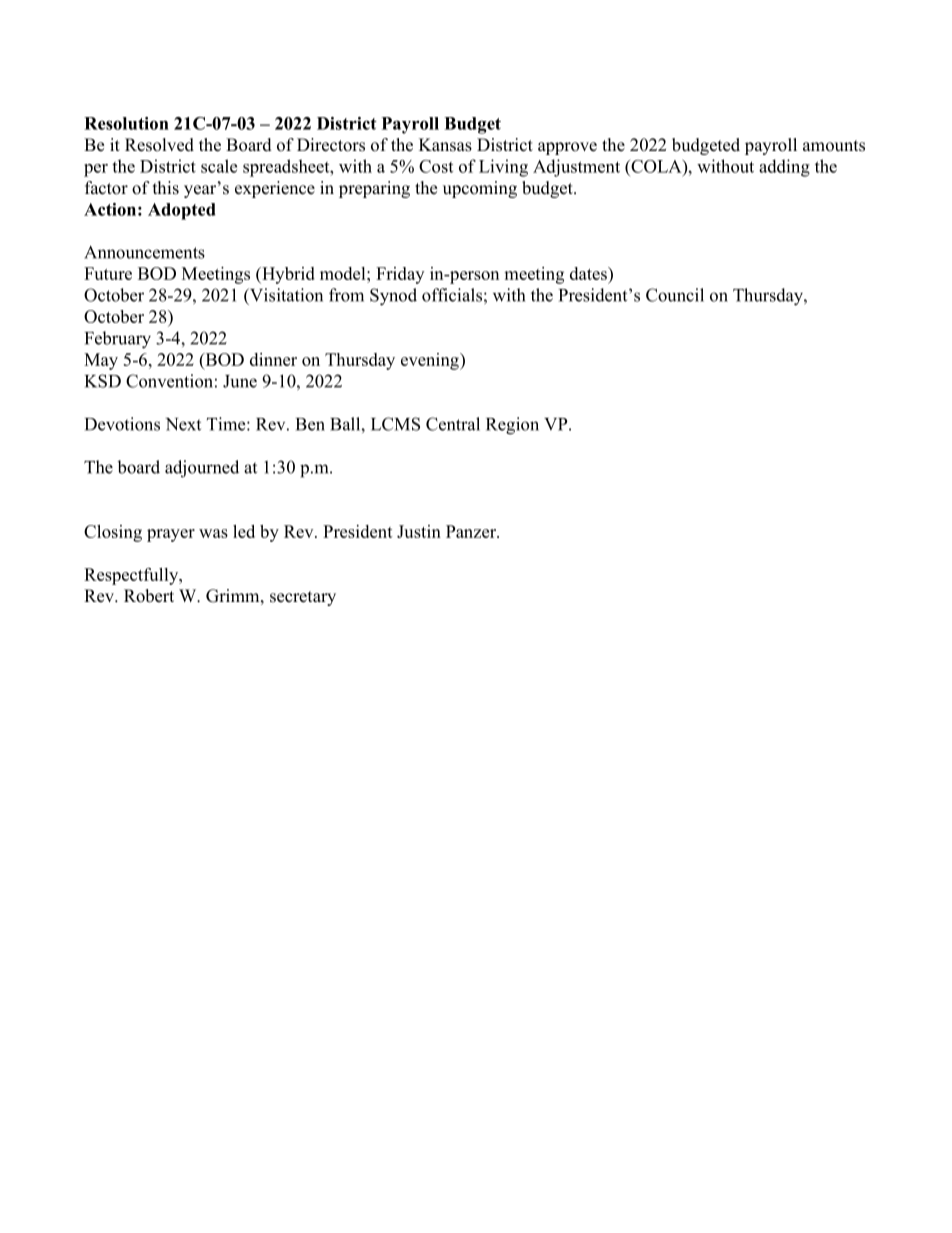 This screenshot has width=952, height=1233. I want to click on Robert, so click(149, 596).
